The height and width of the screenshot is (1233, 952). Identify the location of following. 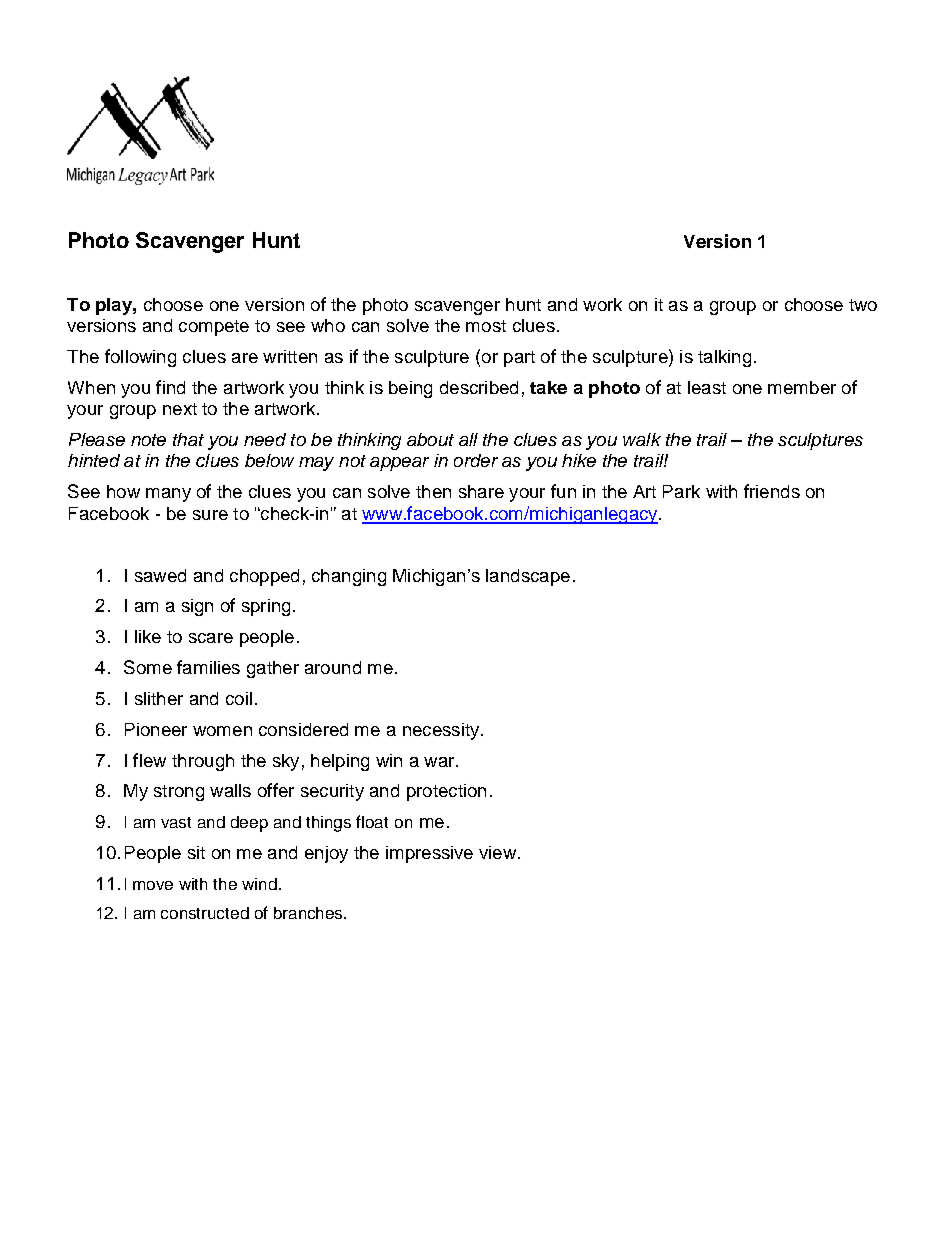
(140, 358).
